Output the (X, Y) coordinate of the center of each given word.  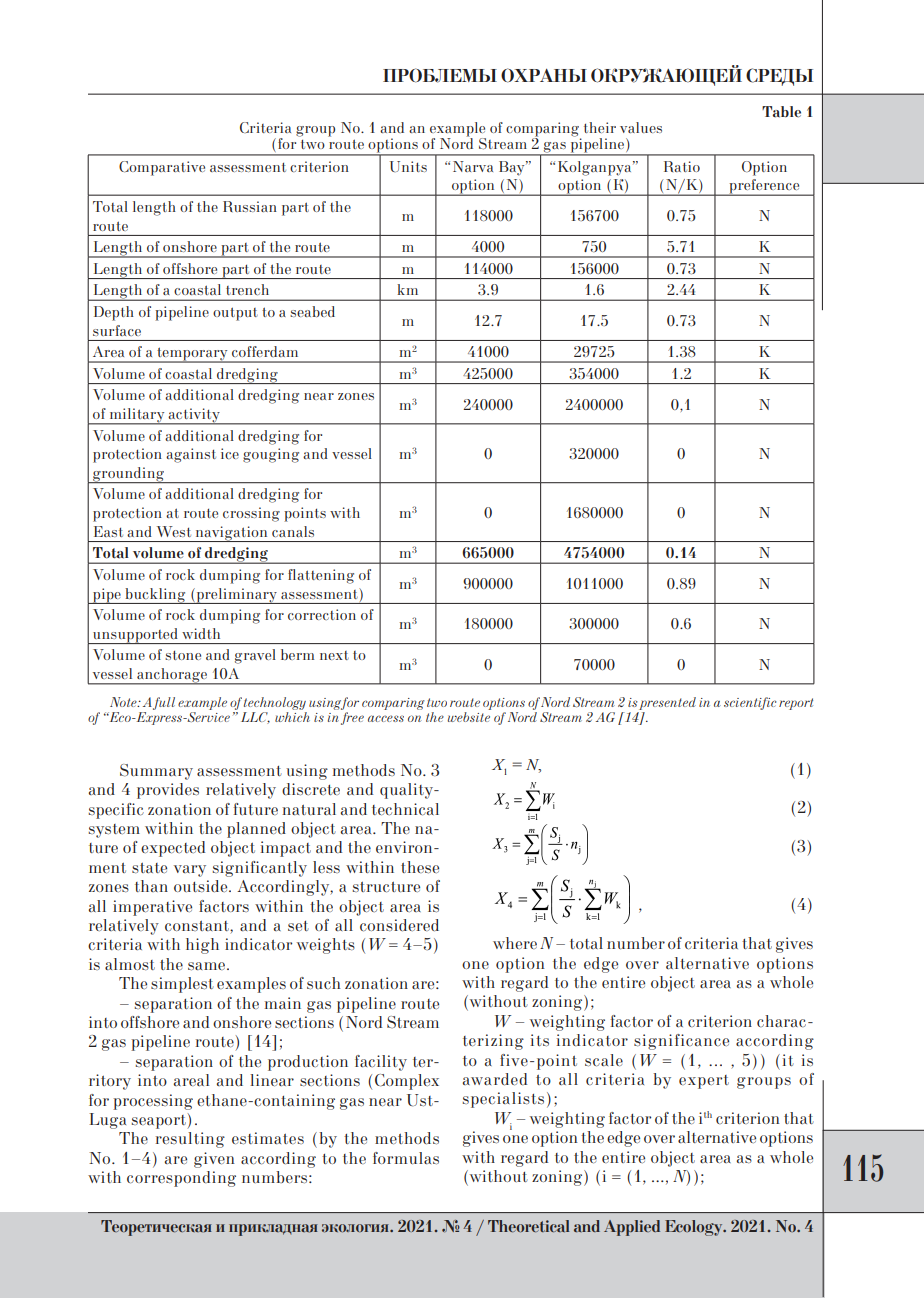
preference (764, 187)
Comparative (162, 168)
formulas (406, 1158)
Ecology (695, 1228)
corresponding (181, 1179)
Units (408, 166)
